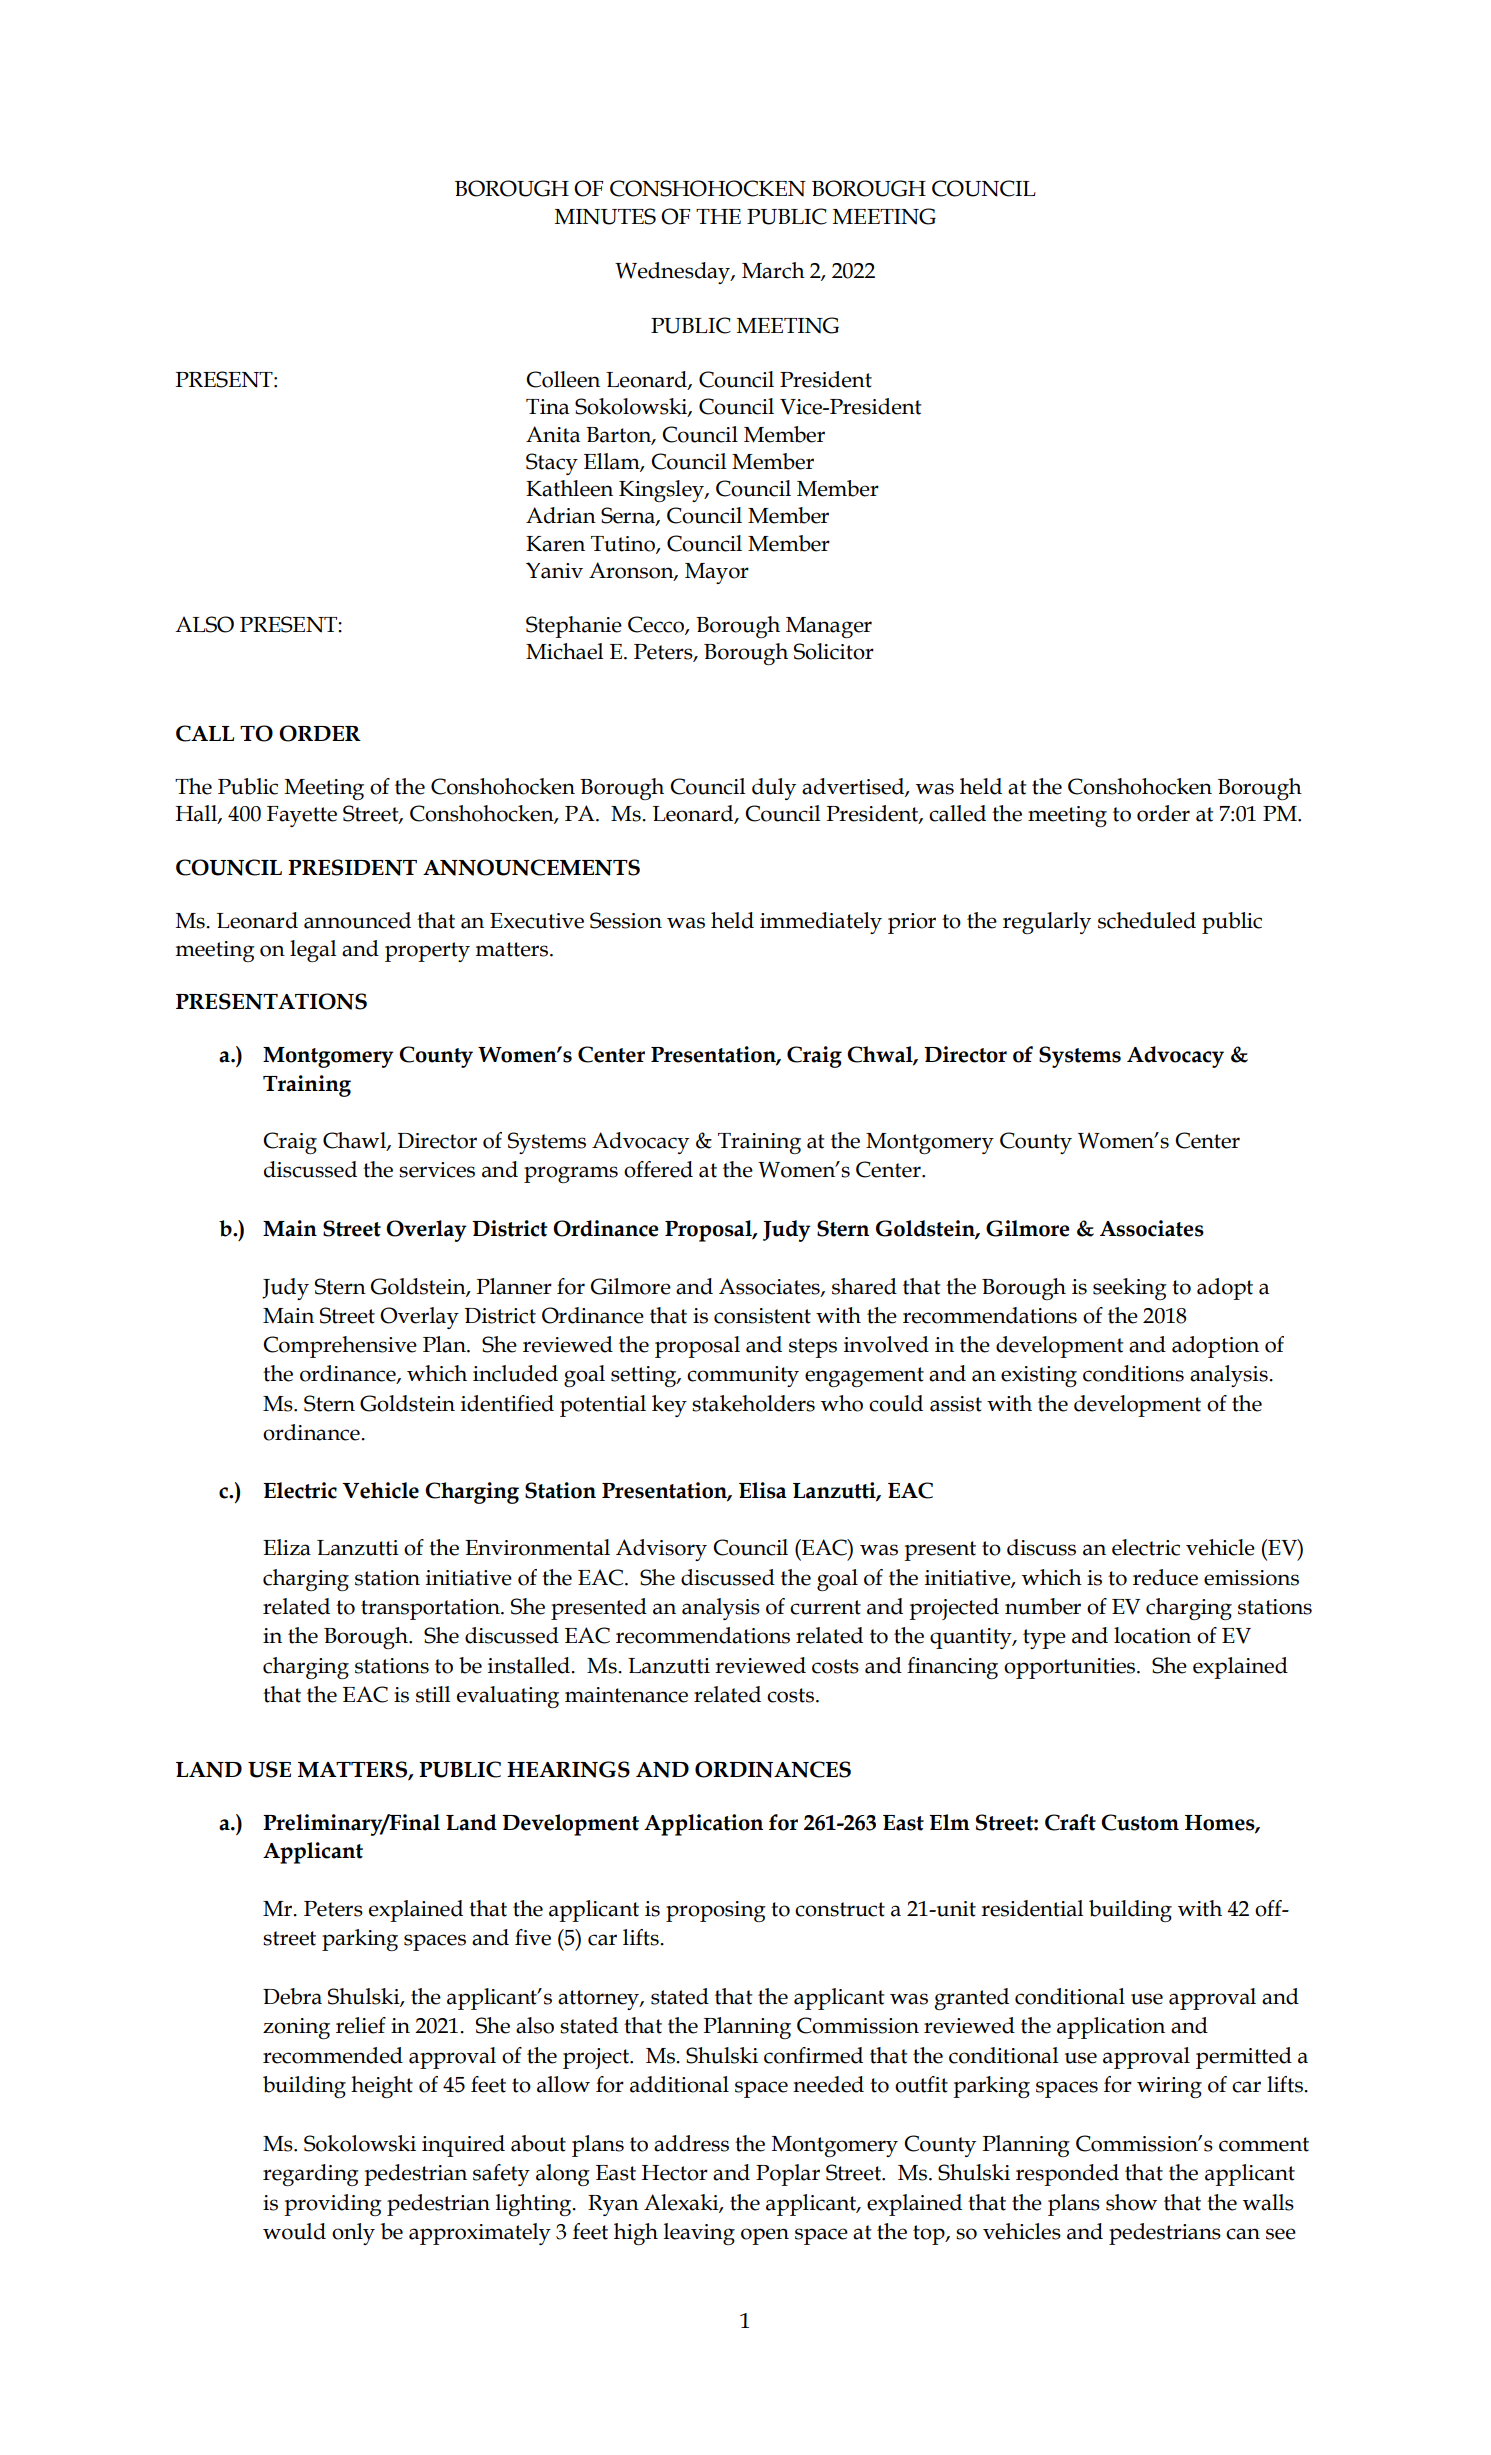 Image resolution: width=1491 pixels, height=2455 pixels. Describe the element at coordinates (774, 789) in the page. I see `duly` at that location.
